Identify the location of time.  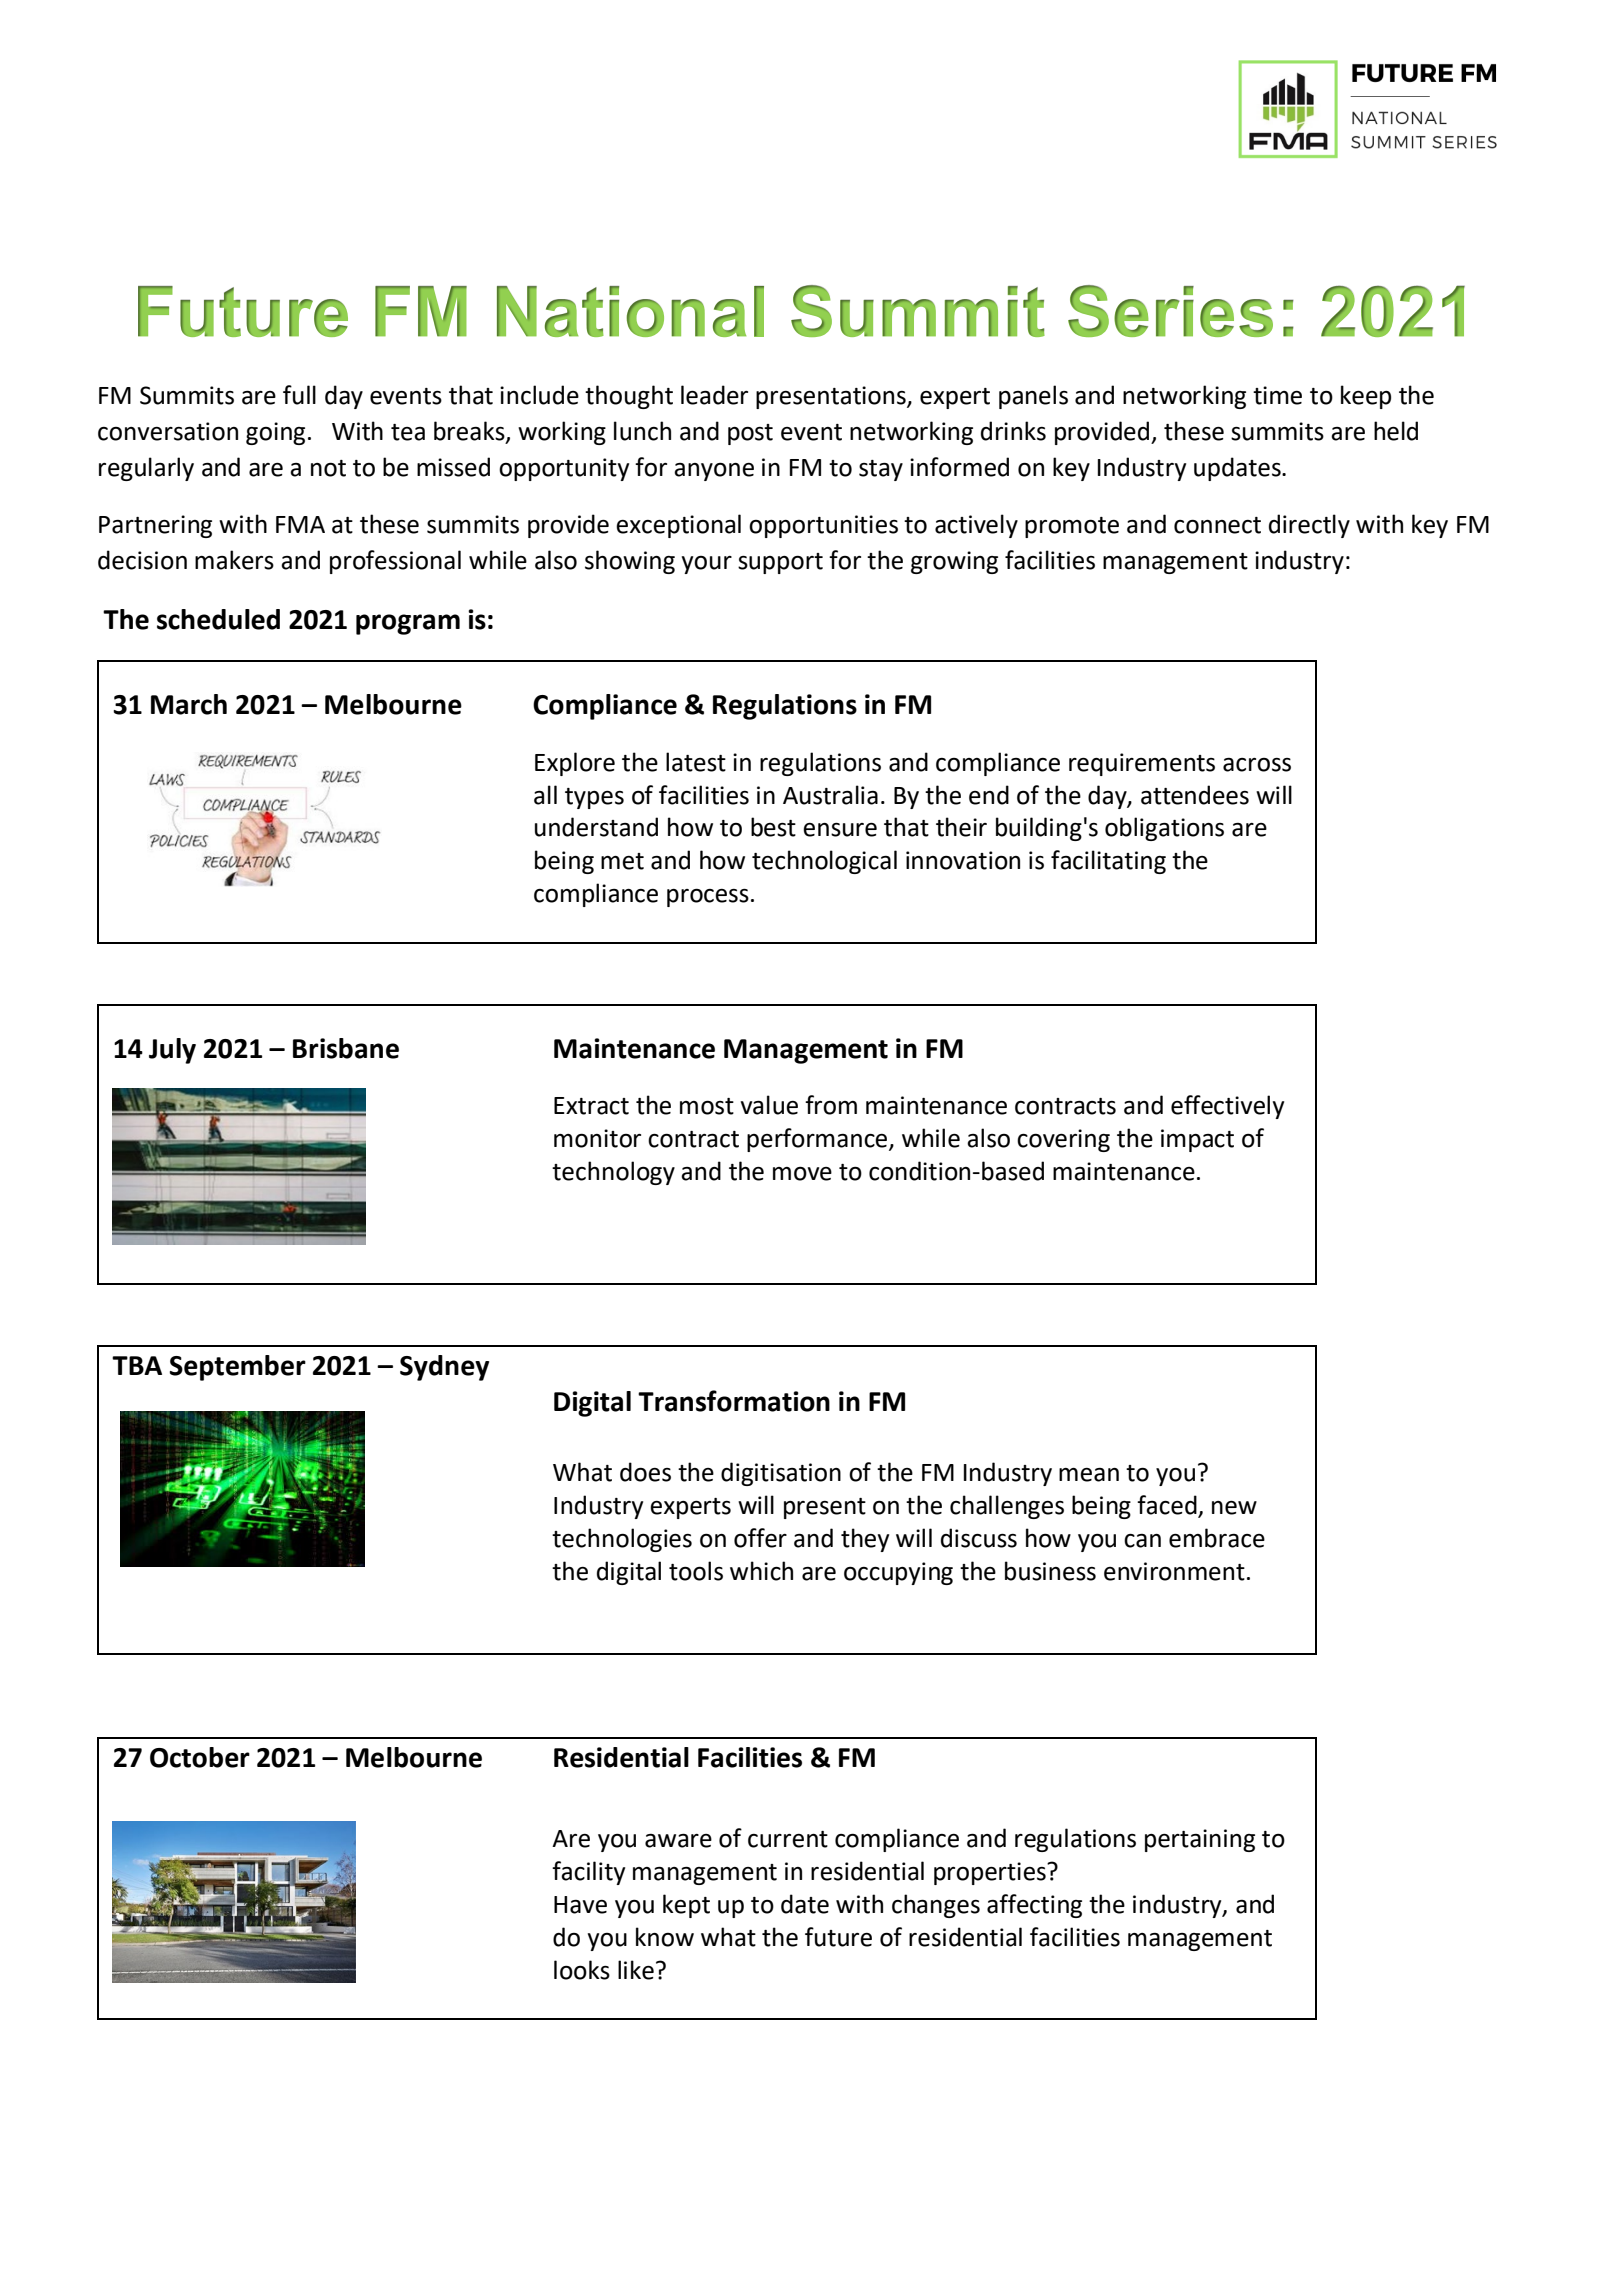
(1277, 395).
